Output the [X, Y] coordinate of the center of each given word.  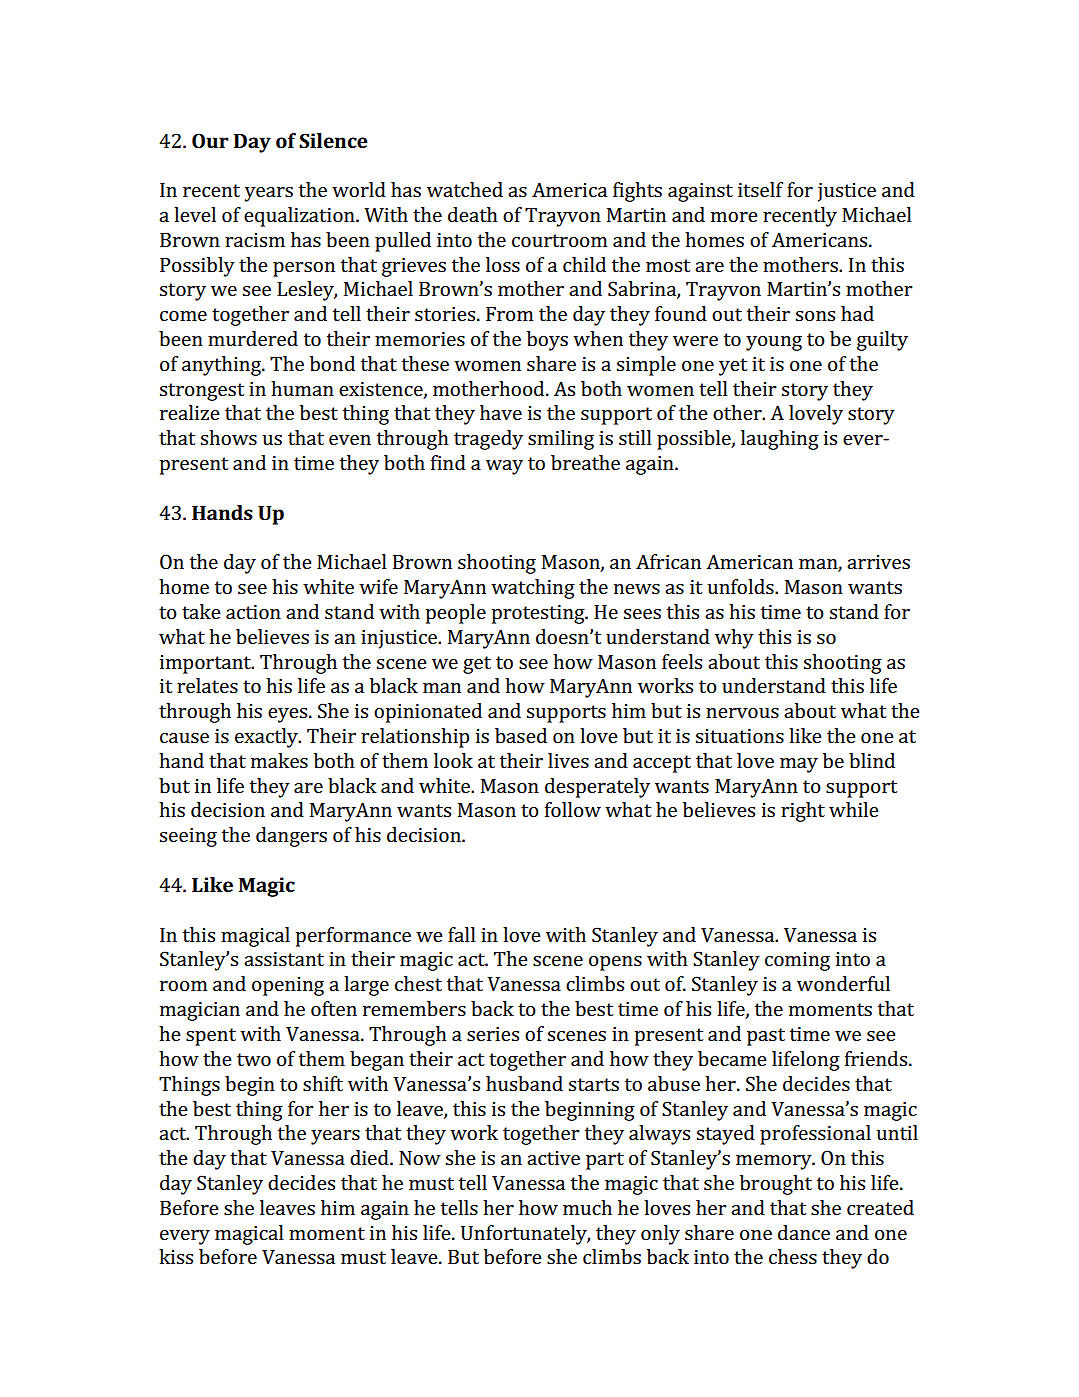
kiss [176, 1256]
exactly [267, 738]
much [587, 1207]
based [521, 735]
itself [760, 189]
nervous [742, 713]
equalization [300, 217]
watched [465, 189]
